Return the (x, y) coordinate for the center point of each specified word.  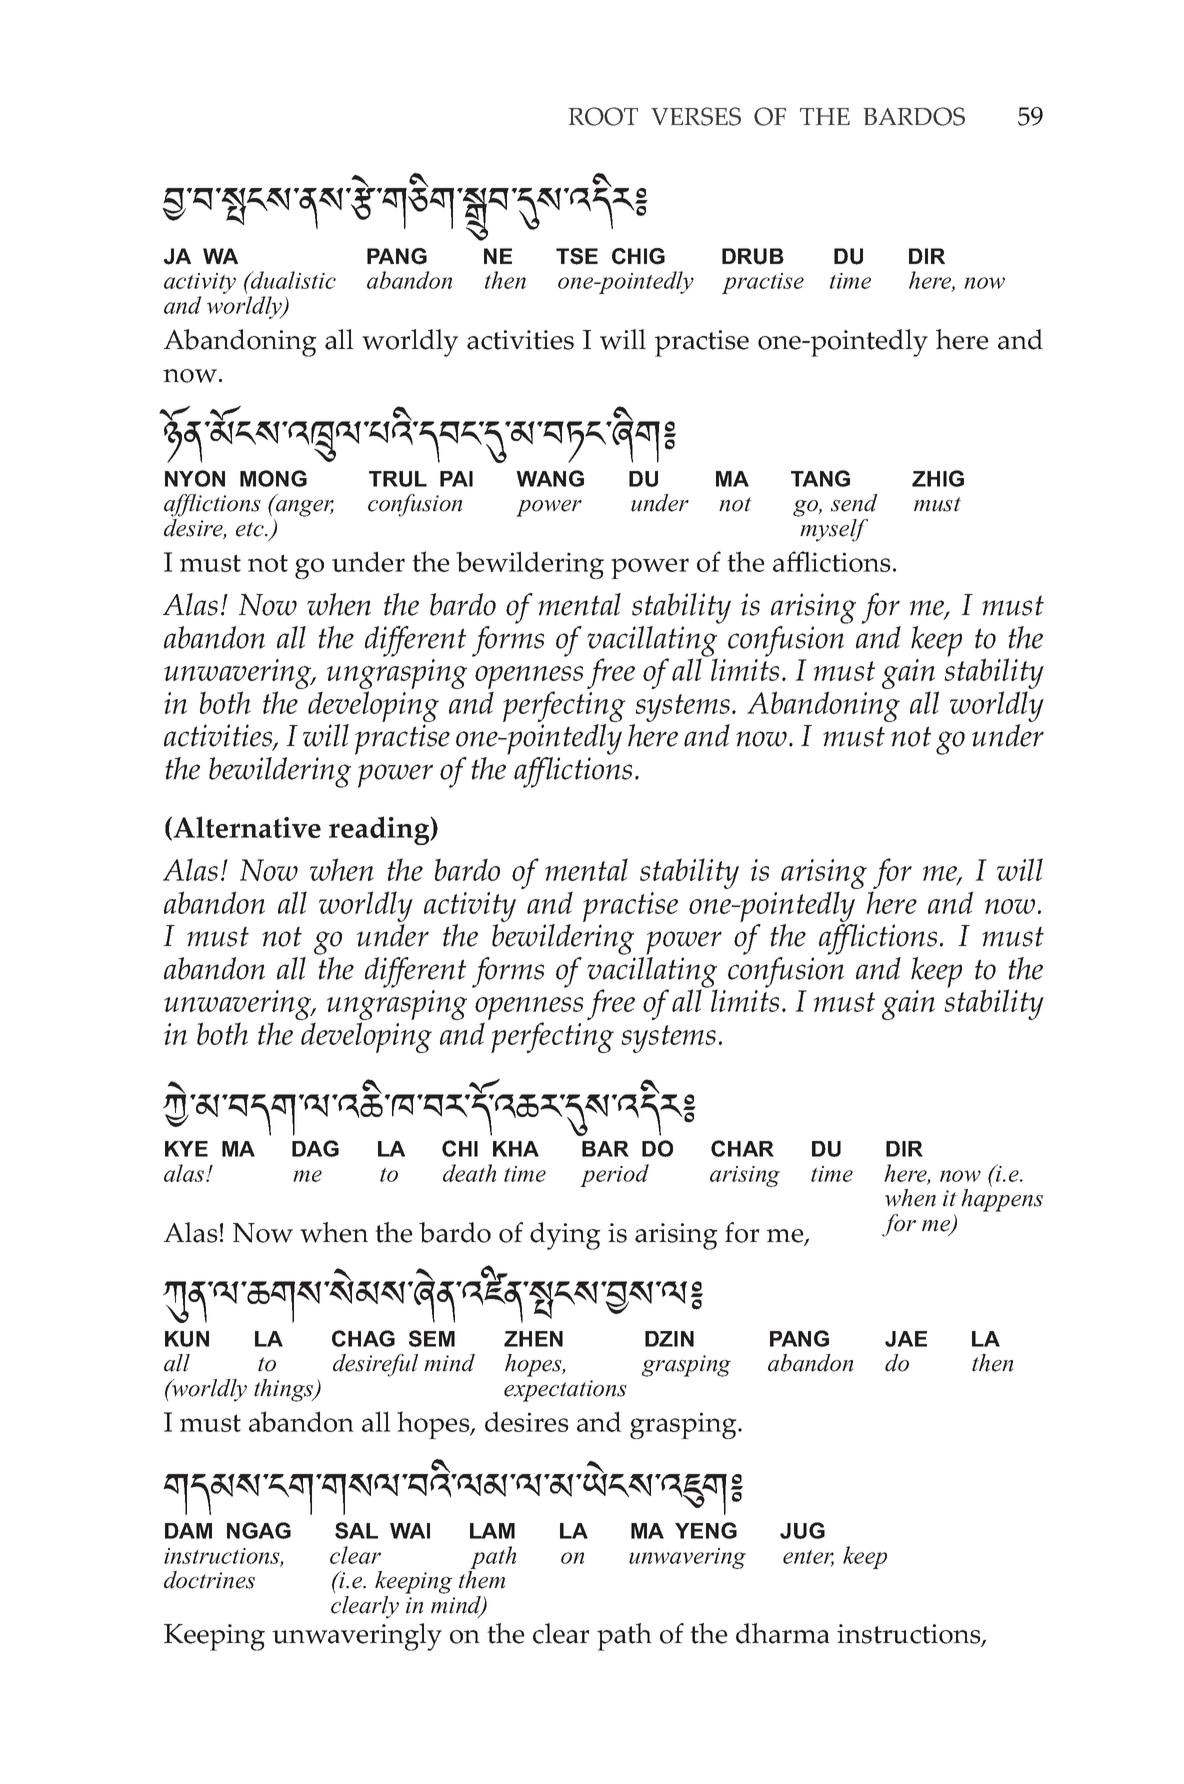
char (742, 1148)
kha (516, 1149)
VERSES (696, 116)
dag (315, 1148)
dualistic (292, 280)
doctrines (209, 1580)
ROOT (603, 116)
